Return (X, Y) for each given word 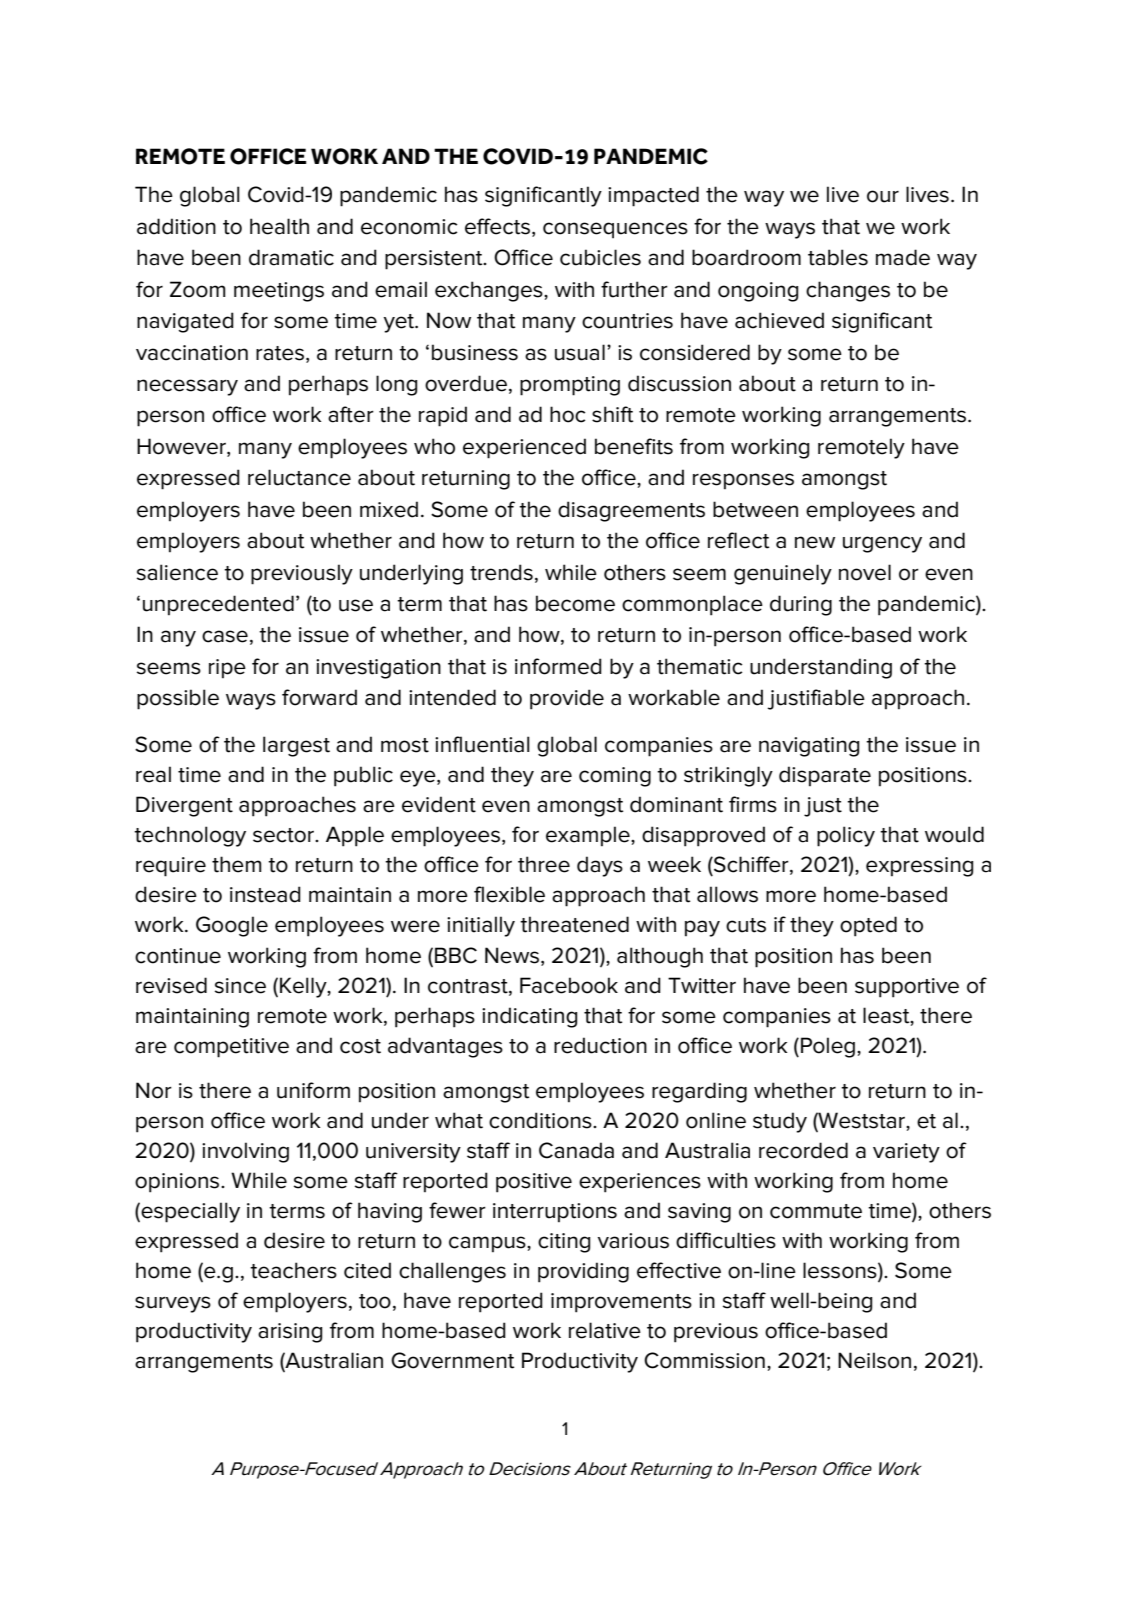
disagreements (631, 511)
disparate (825, 776)
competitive (231, 1048)
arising (290, 1333)
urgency (882, 544)
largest (296, 746)
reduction (600, 1045)
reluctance (299, 477)
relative (605, 1330)
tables (838, 257)
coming (615, 777)
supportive (907, 988)
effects (497, 226)
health (279, 226)
